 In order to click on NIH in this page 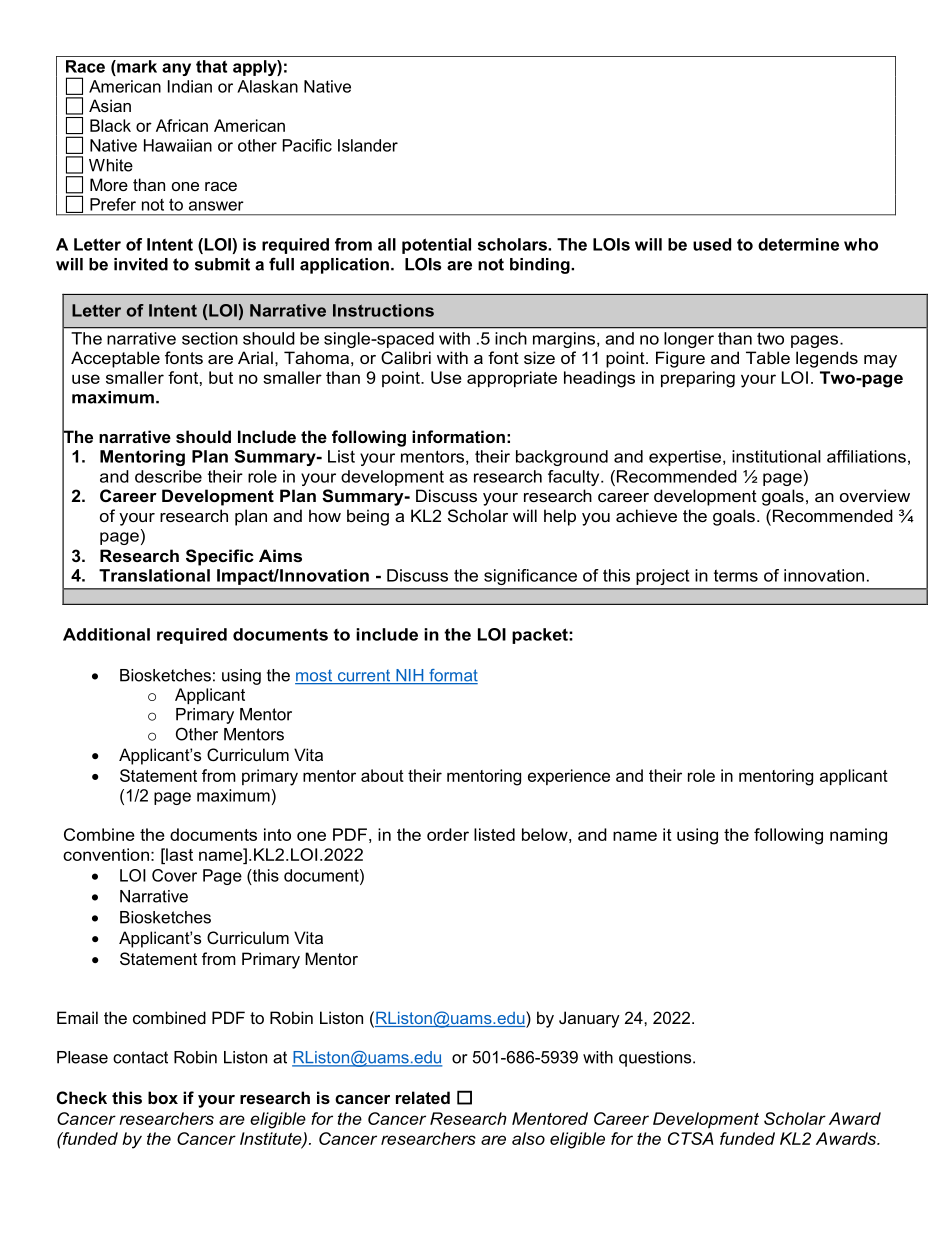, I will do `click(410, 676)`.
